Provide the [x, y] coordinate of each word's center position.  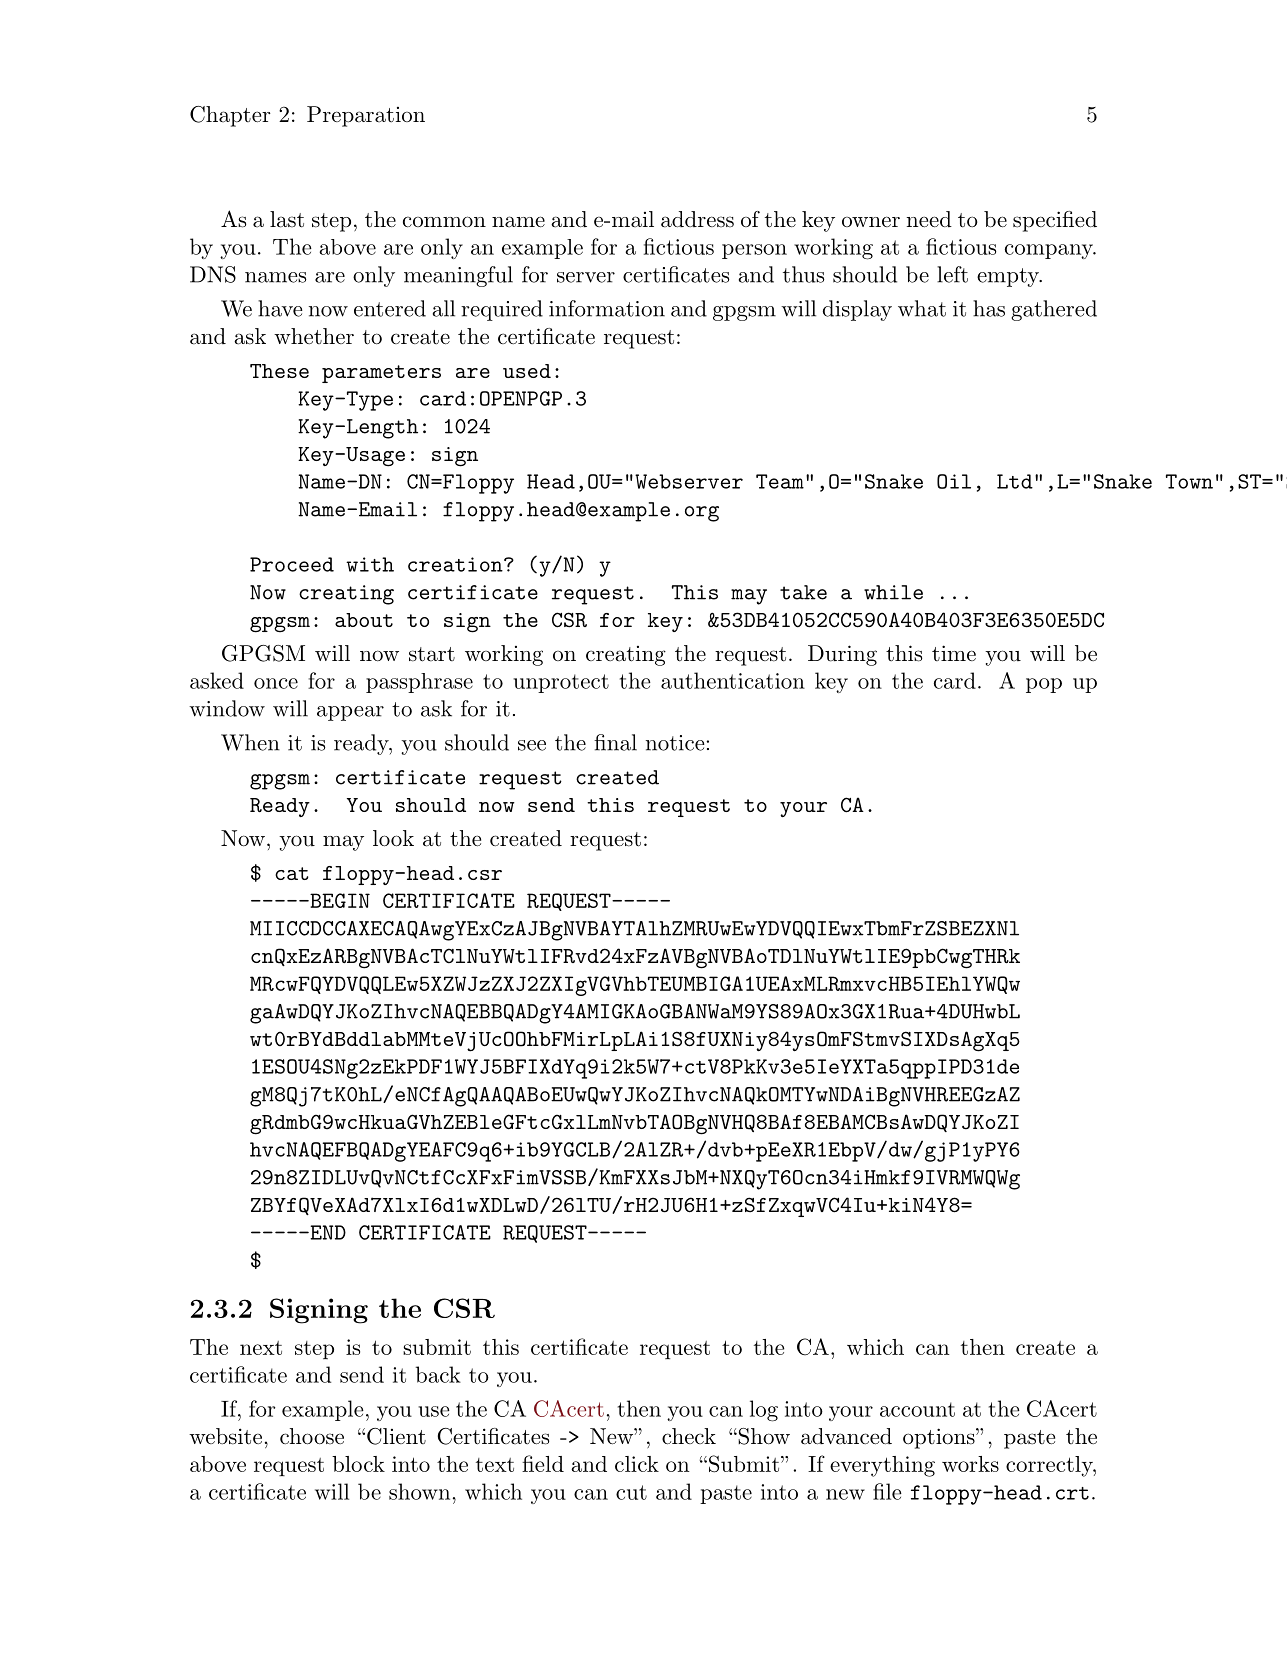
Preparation [366, 116]
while [893, 592]
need [929, 219]
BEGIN [339, 900]
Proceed [292, 564]
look [393, 838]
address [697, 219]
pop [1044, 685]
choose [312, 1436]
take [803, 592]
